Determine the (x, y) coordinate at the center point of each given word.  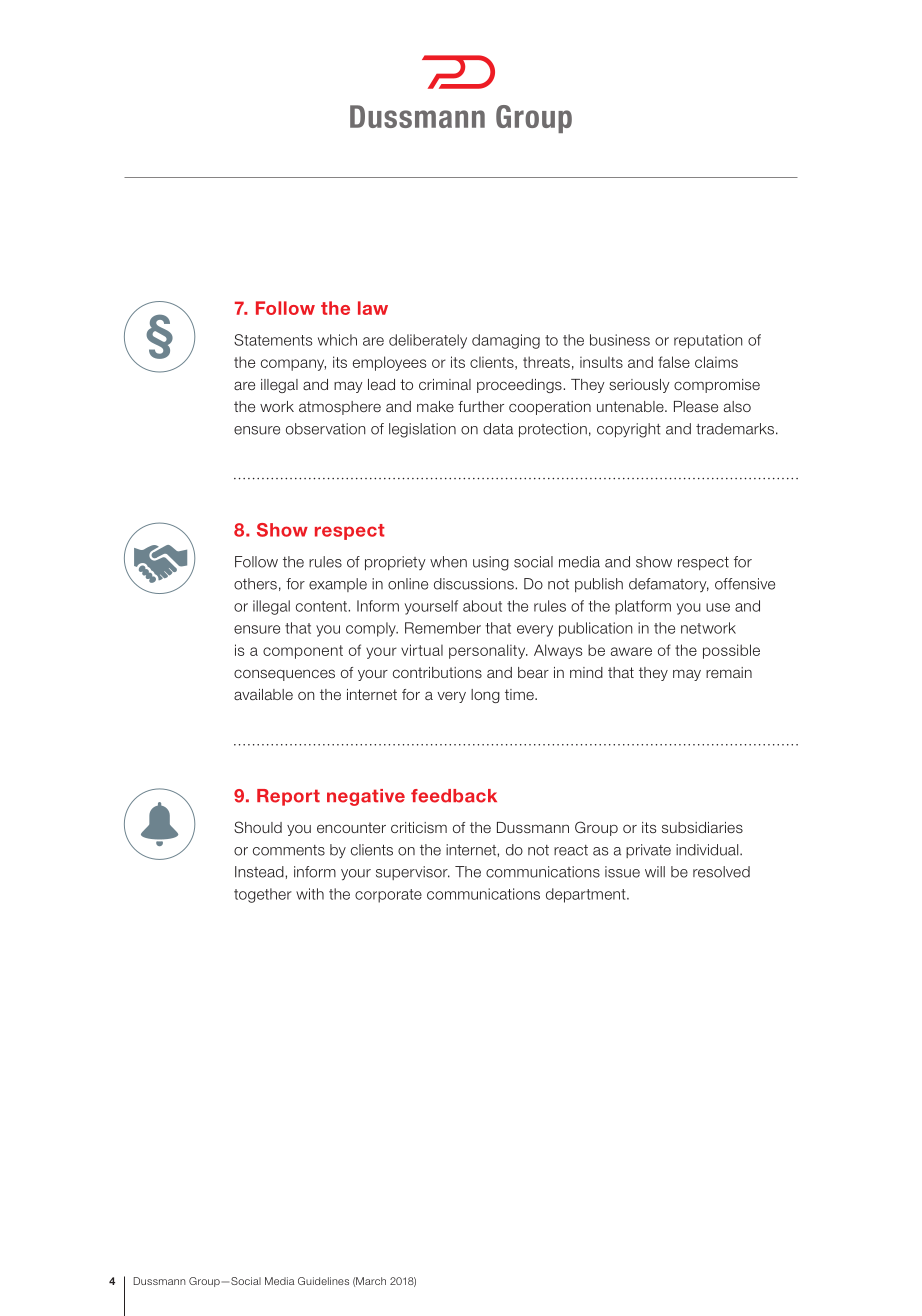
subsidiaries (702, 827)
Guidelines (323, 1281)
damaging (506, 341)
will (655, 871)
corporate (388, 896)
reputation (708, 341)
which (337, 340)
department (587, 895)
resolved (721, 872)
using (491, 563)
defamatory (669, 585)
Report (288, 797)
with (310, 894)
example (338, 585)
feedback (454, 796)
